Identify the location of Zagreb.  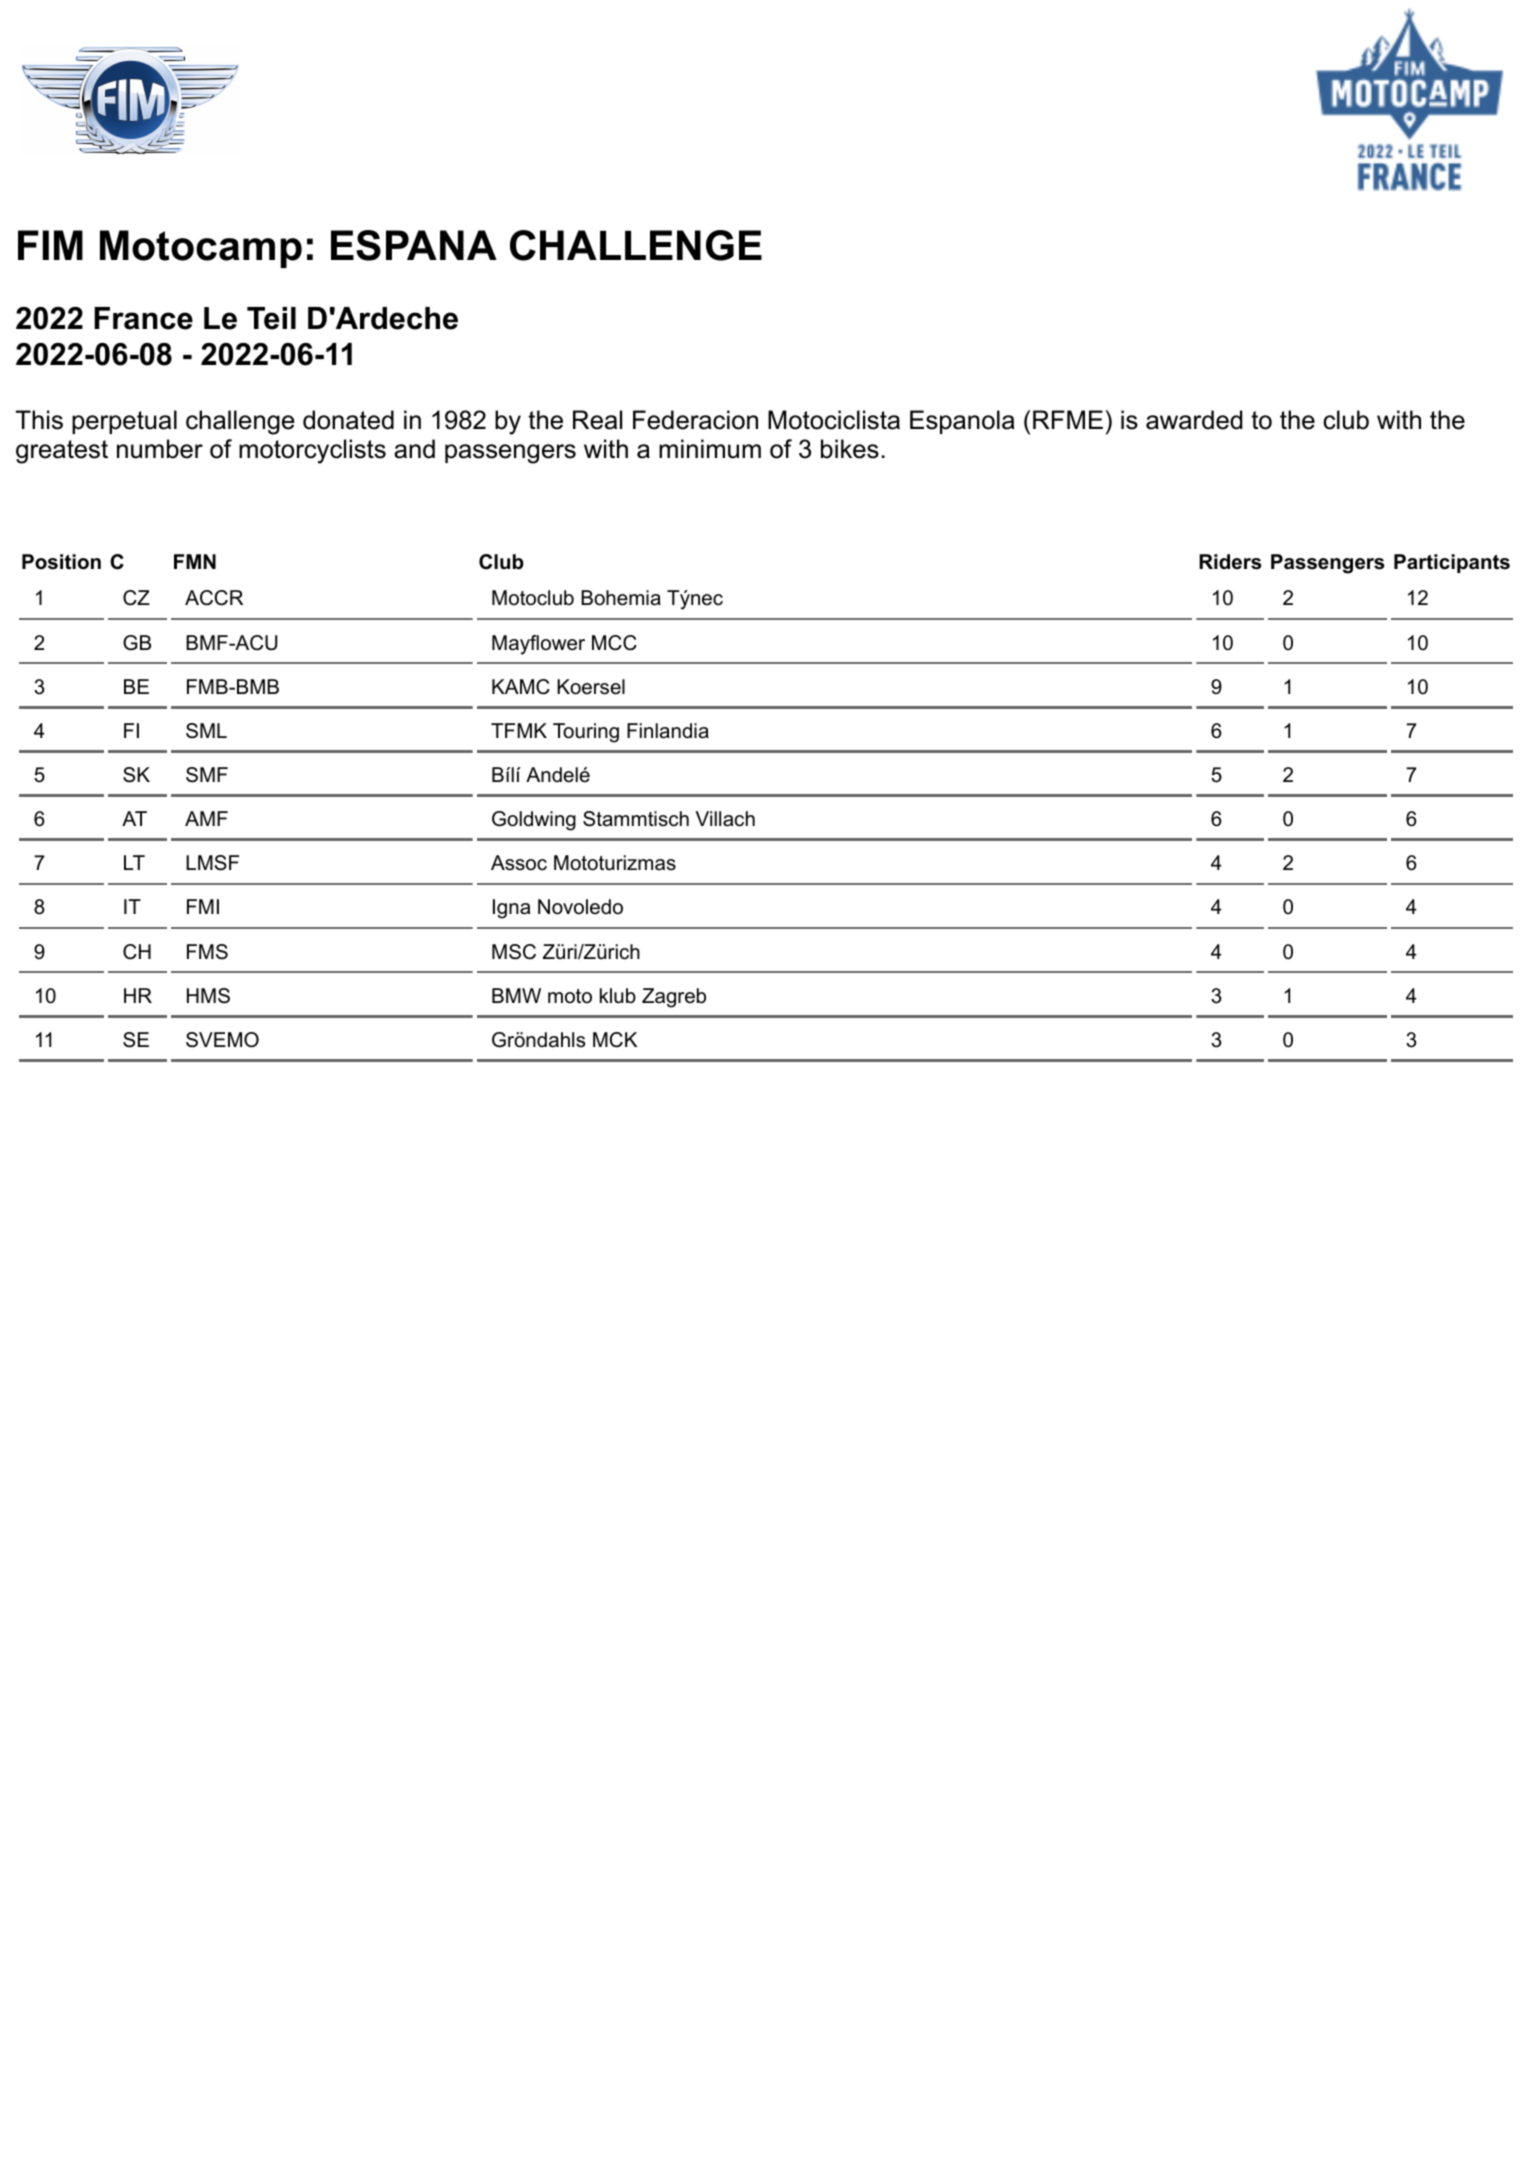
(674, 998).
